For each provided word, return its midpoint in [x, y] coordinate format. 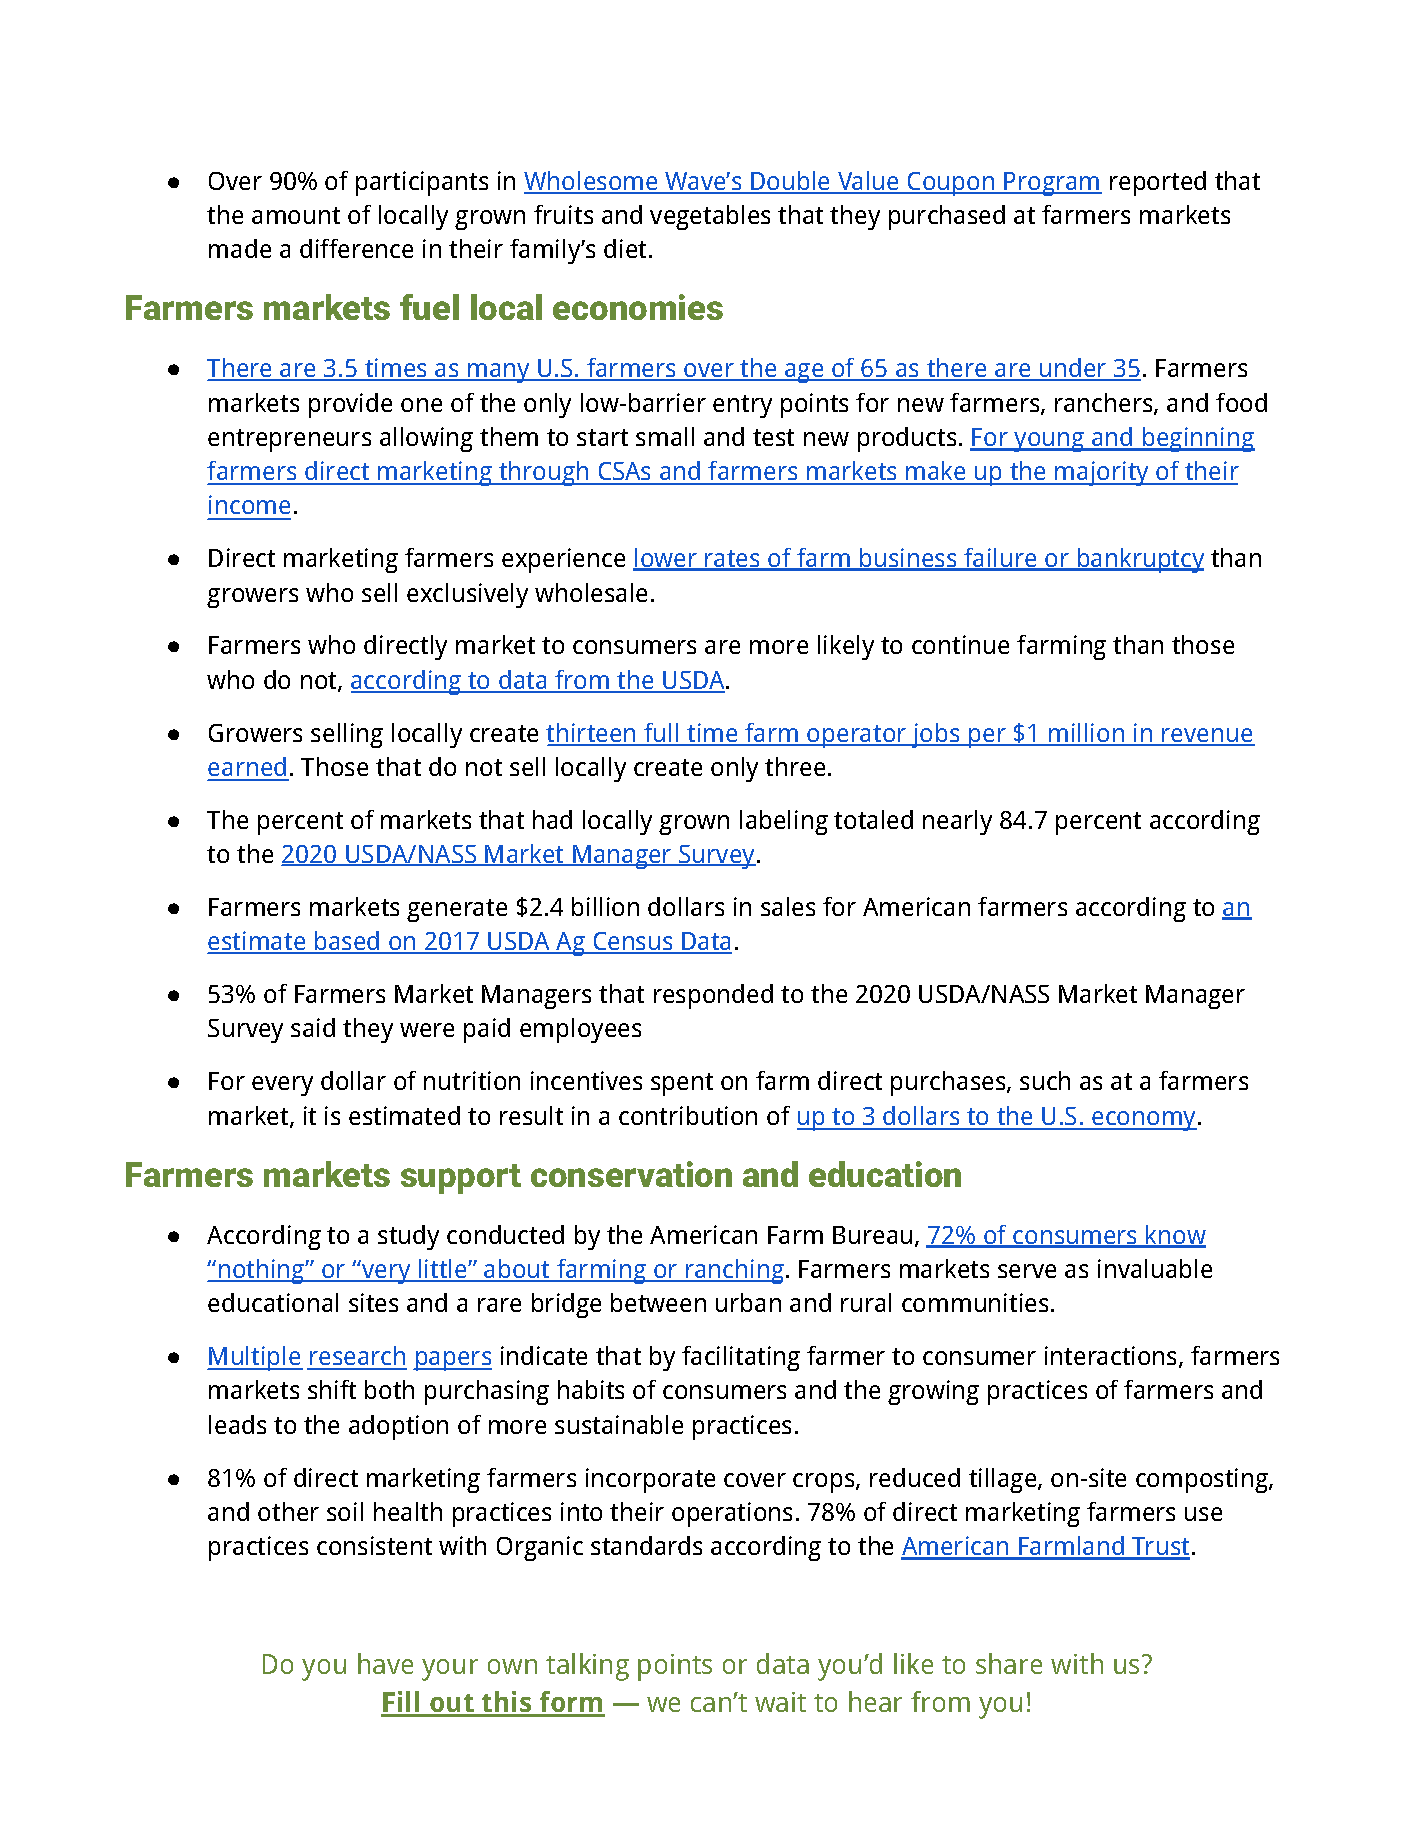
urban [748, 1302]
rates [733, 560]
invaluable [1155, 1268]
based [347, 942]
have [385, 1663]
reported [1158, 183]
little [443, 1270]
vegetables [710, 217]
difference [356, 248]
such [1045, 1080]
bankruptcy [1140, 560]
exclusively [467, 595]
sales [788, 906]
